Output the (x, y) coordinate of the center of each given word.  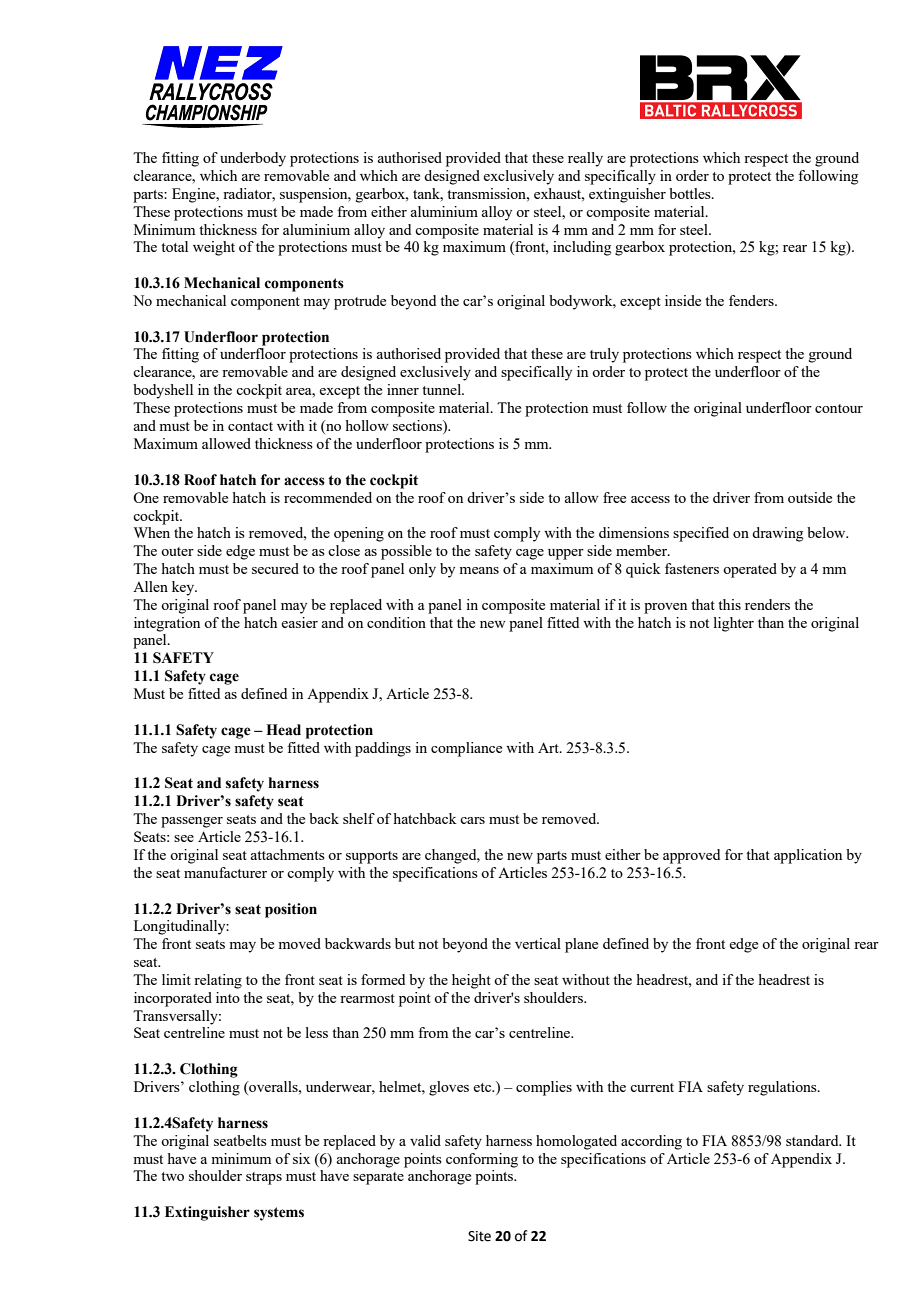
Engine (195, 195)
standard (813, 1140)
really (585, 159)
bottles (691, 193)
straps (264, 1178)
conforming (482, 1160)
